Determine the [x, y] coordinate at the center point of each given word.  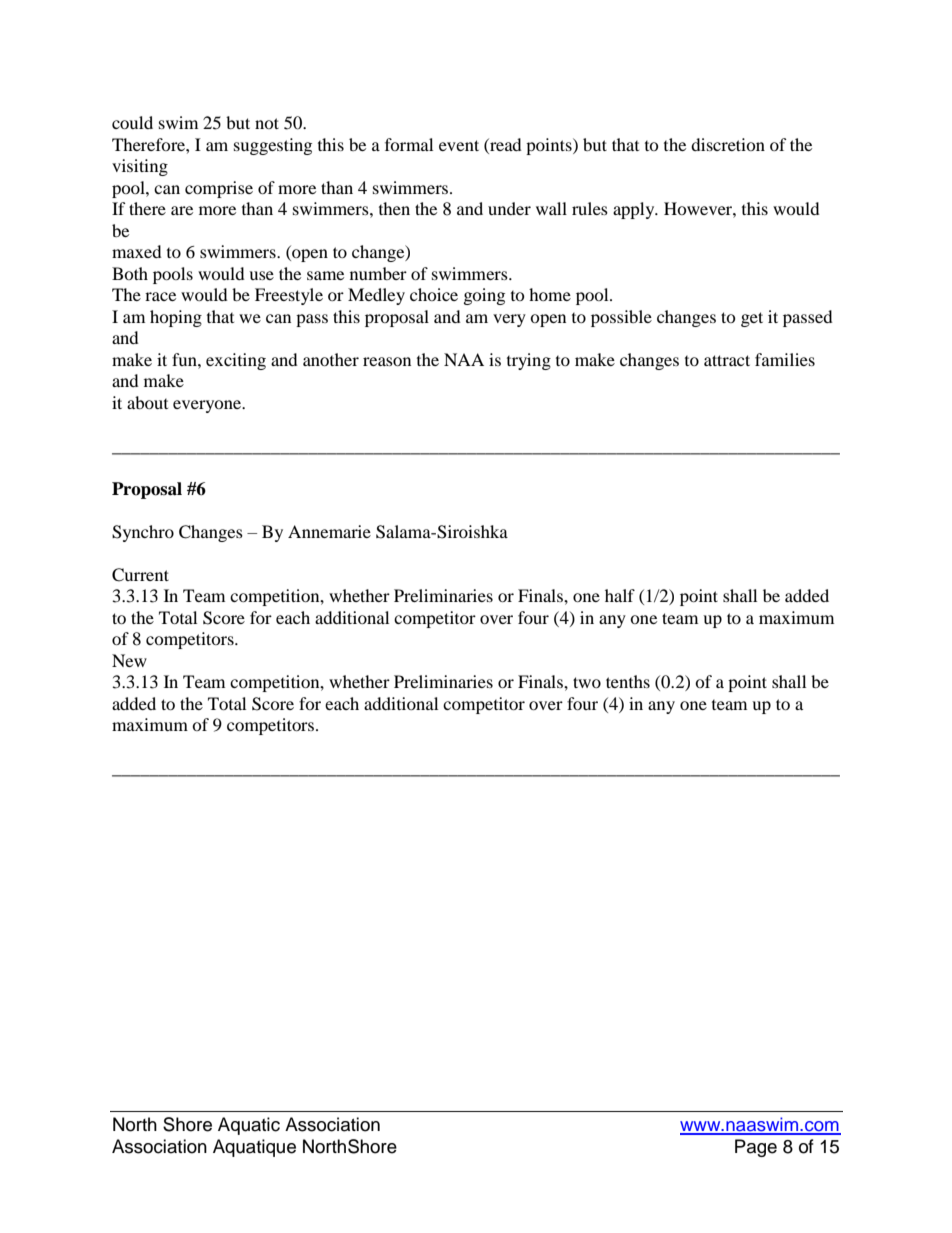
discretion [728, 144]
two [587, 682]
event [459, 145]
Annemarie [329, 531]
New [129, 660]
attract [727, 360]
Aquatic [249, 1126]
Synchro [143, 533]
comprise [219, 189]
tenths [628, 681]
